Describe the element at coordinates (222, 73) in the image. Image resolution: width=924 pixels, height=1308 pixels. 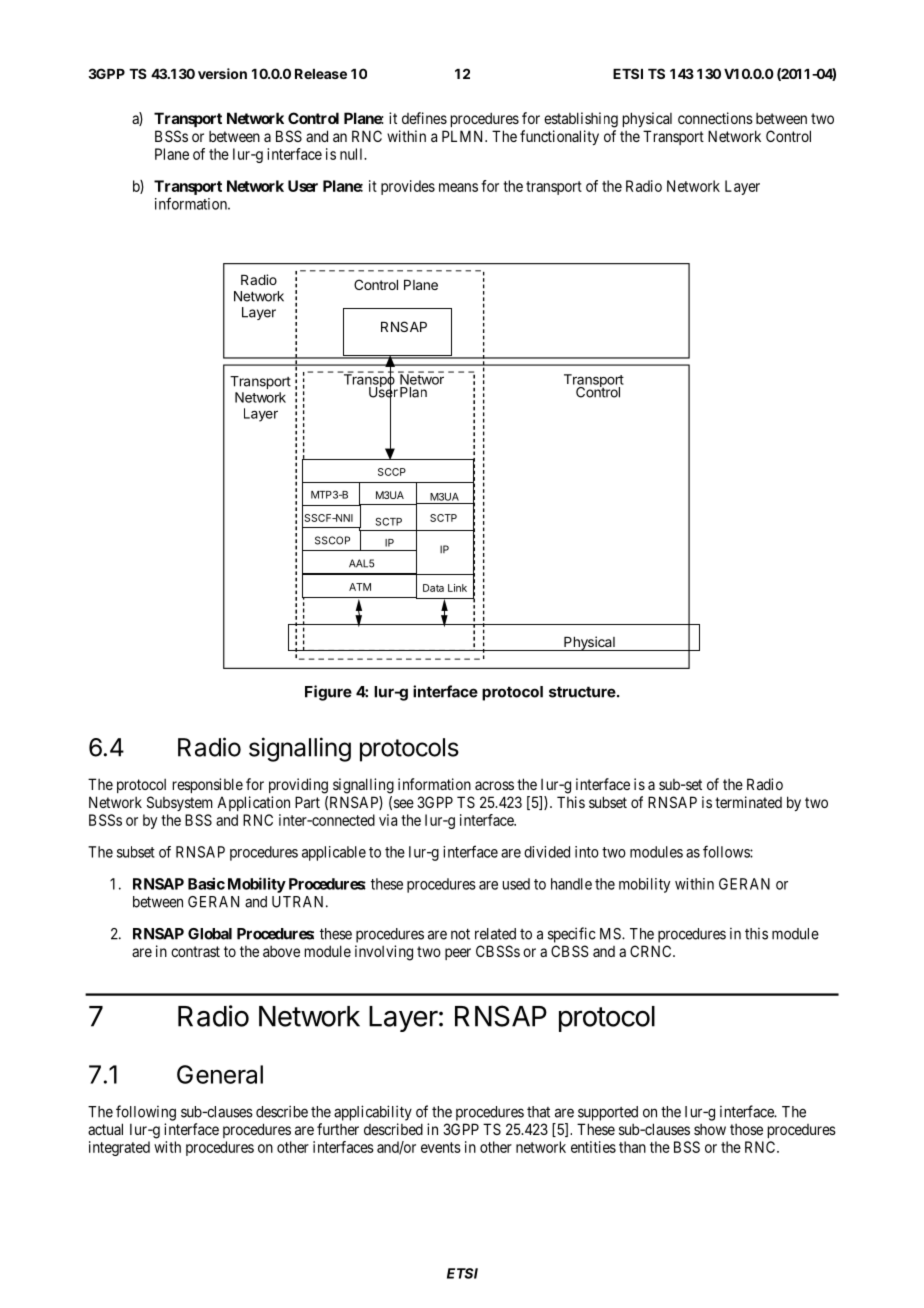
I see `version` at that location.
